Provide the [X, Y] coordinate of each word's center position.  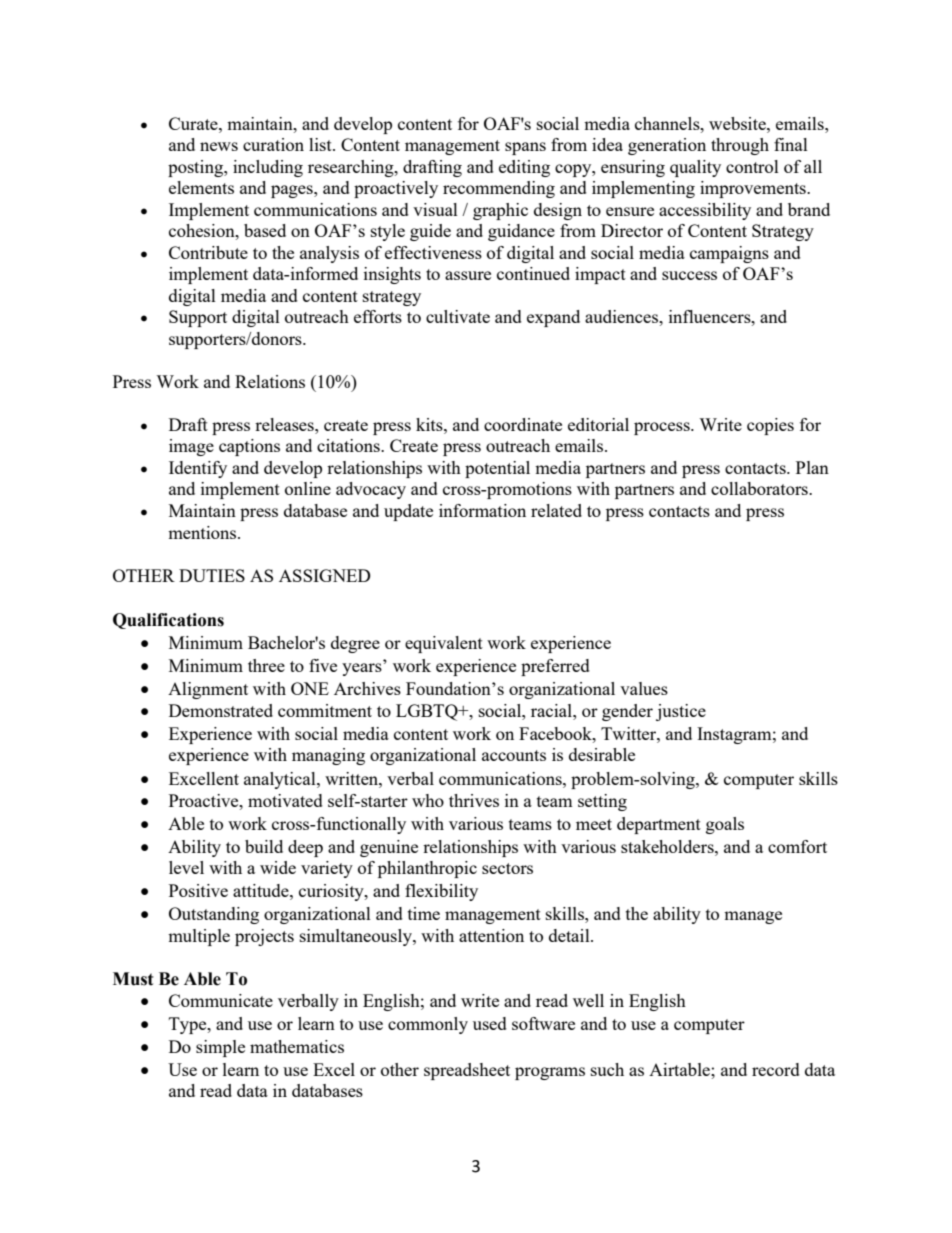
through [740, 146]
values [644, 688]
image [191, 447]
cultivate [458, 316]
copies [770, 426]
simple [220, 1048]
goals [725, 825]
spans [525, 148]
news [219, 146]
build [264, 846]
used [490, 1023]
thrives [474, 800]
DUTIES [212, 575]
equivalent [444, 644]
